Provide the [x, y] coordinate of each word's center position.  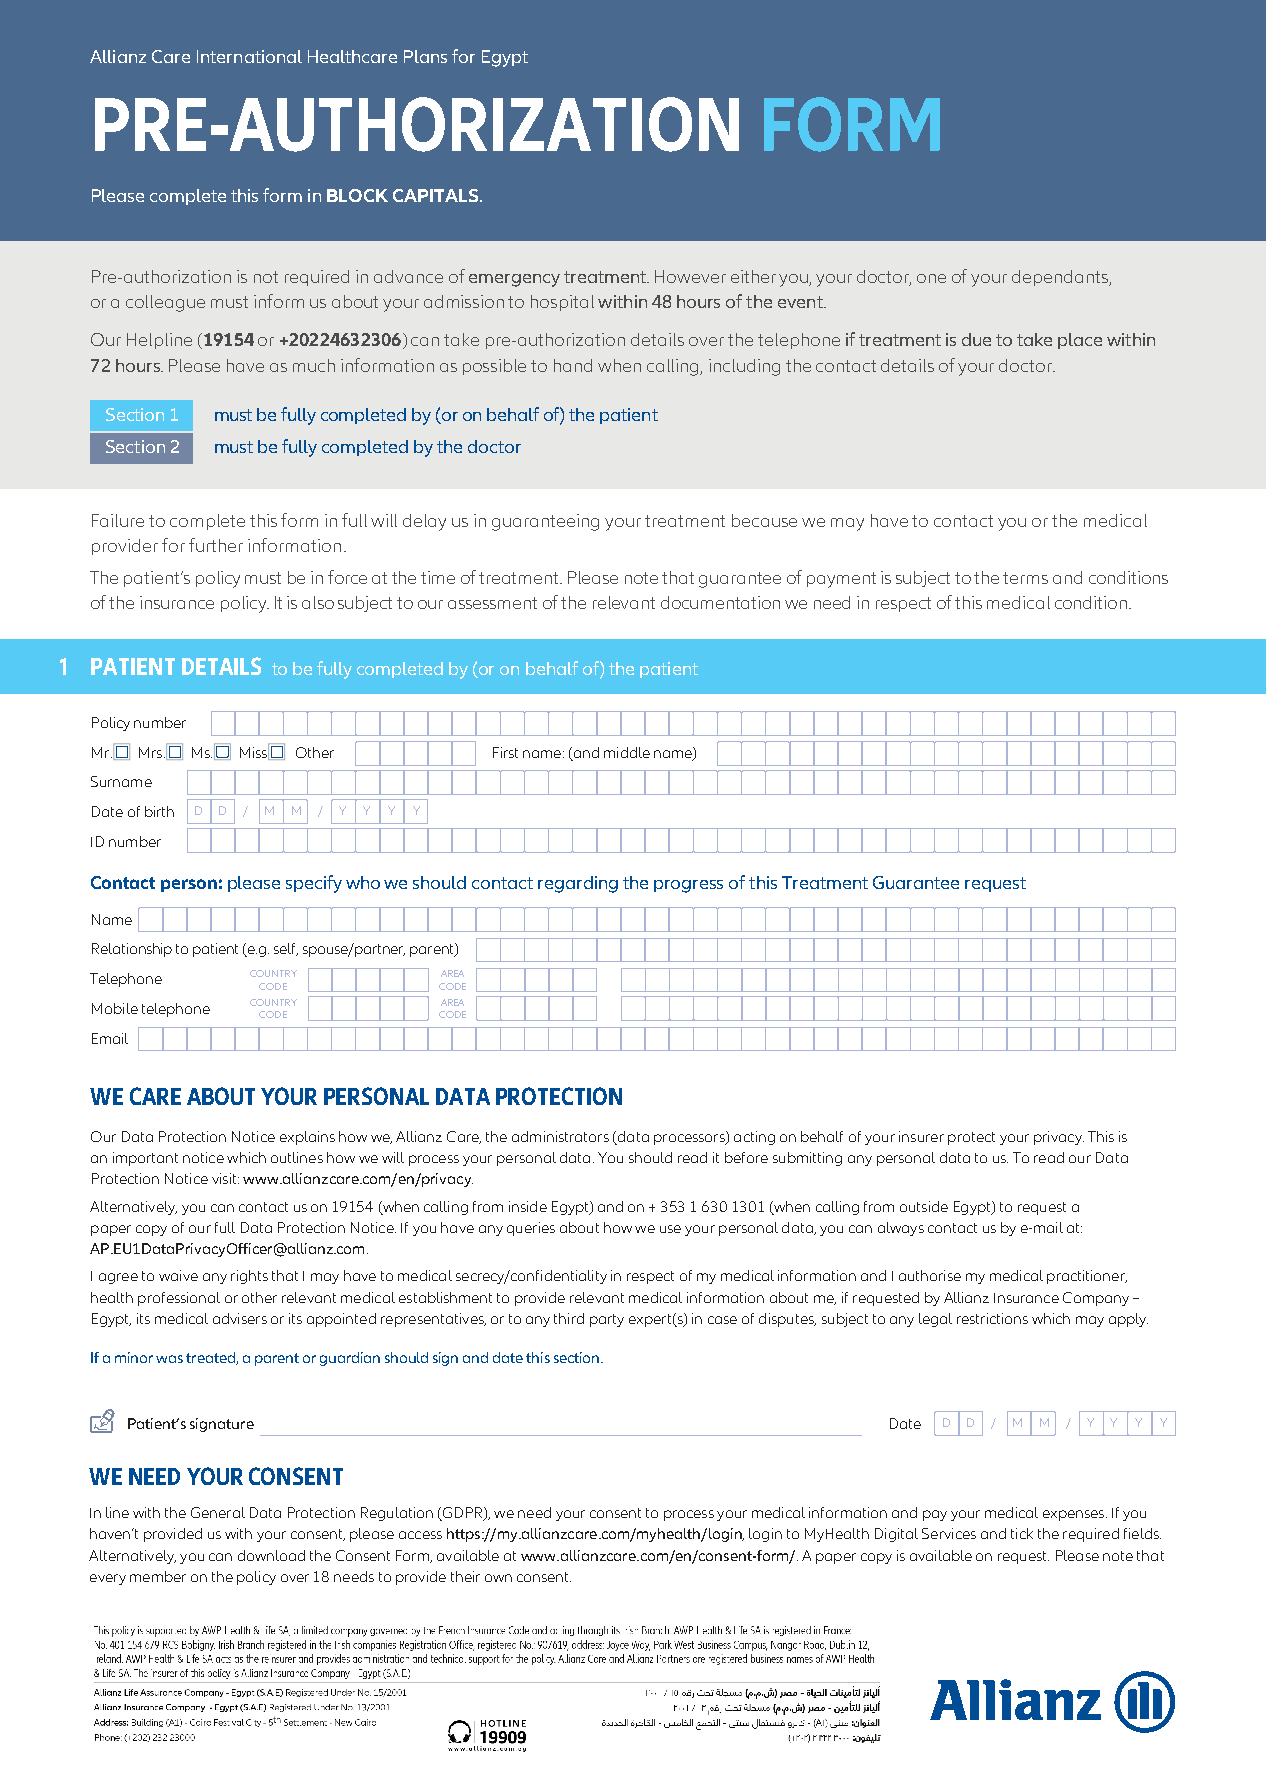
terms [1025, 578]
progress [688, 886]
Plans [425, 56]
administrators [560, 1136]
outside [924, 1206]
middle [627, 752]
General [218, 1512]
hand [573, 365]
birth [159, 811]
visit [225, 1178]
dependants [1061, 278]
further [216, 545]
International [249, 56]
